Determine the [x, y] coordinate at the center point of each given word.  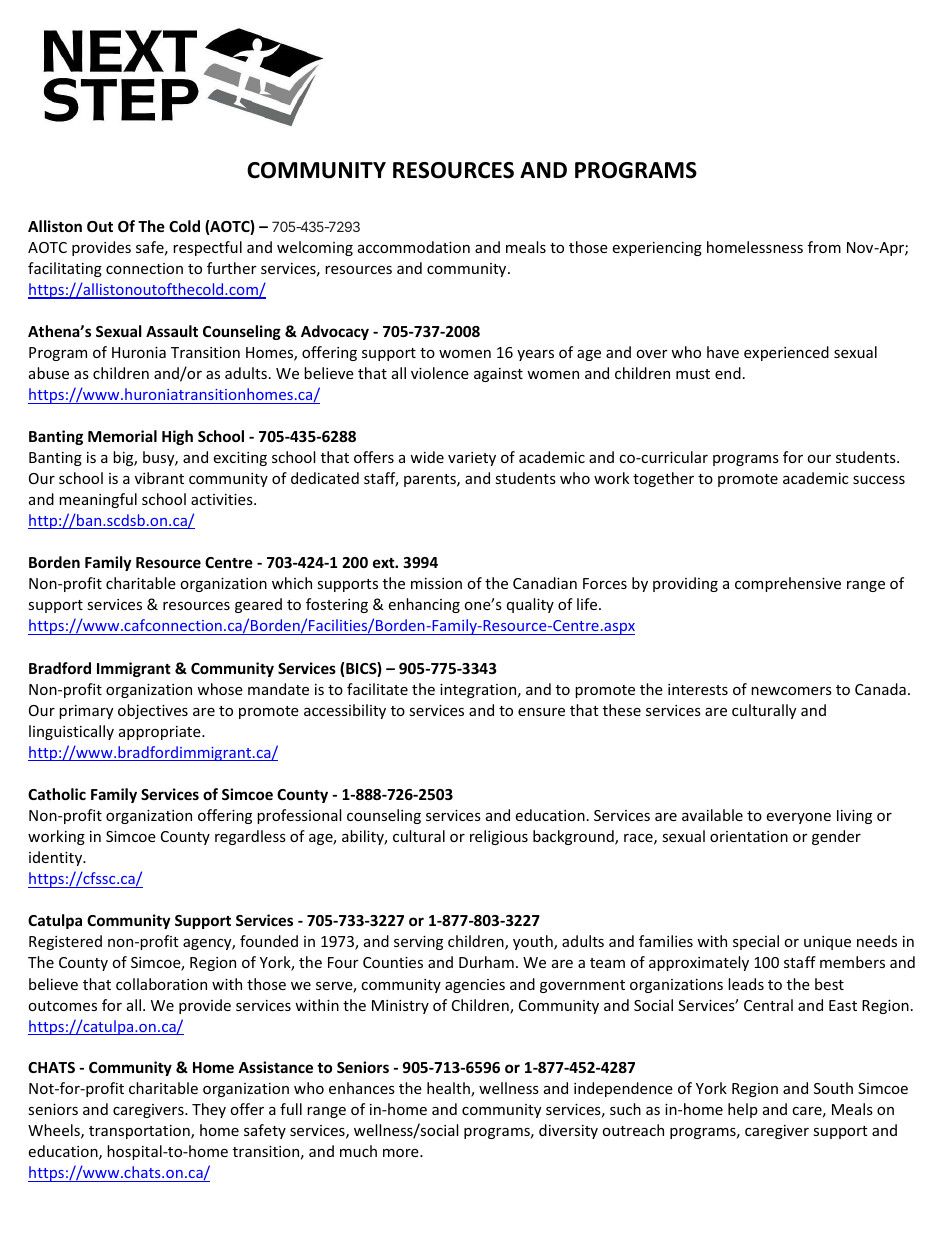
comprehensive [788, 584]
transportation [140, 1132]
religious [499, 837]
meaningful [98, 500]
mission [436, 583]
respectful [207, 248]
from [824, 247]
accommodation [414, 247]
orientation [749, 836]
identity [57, 858]
